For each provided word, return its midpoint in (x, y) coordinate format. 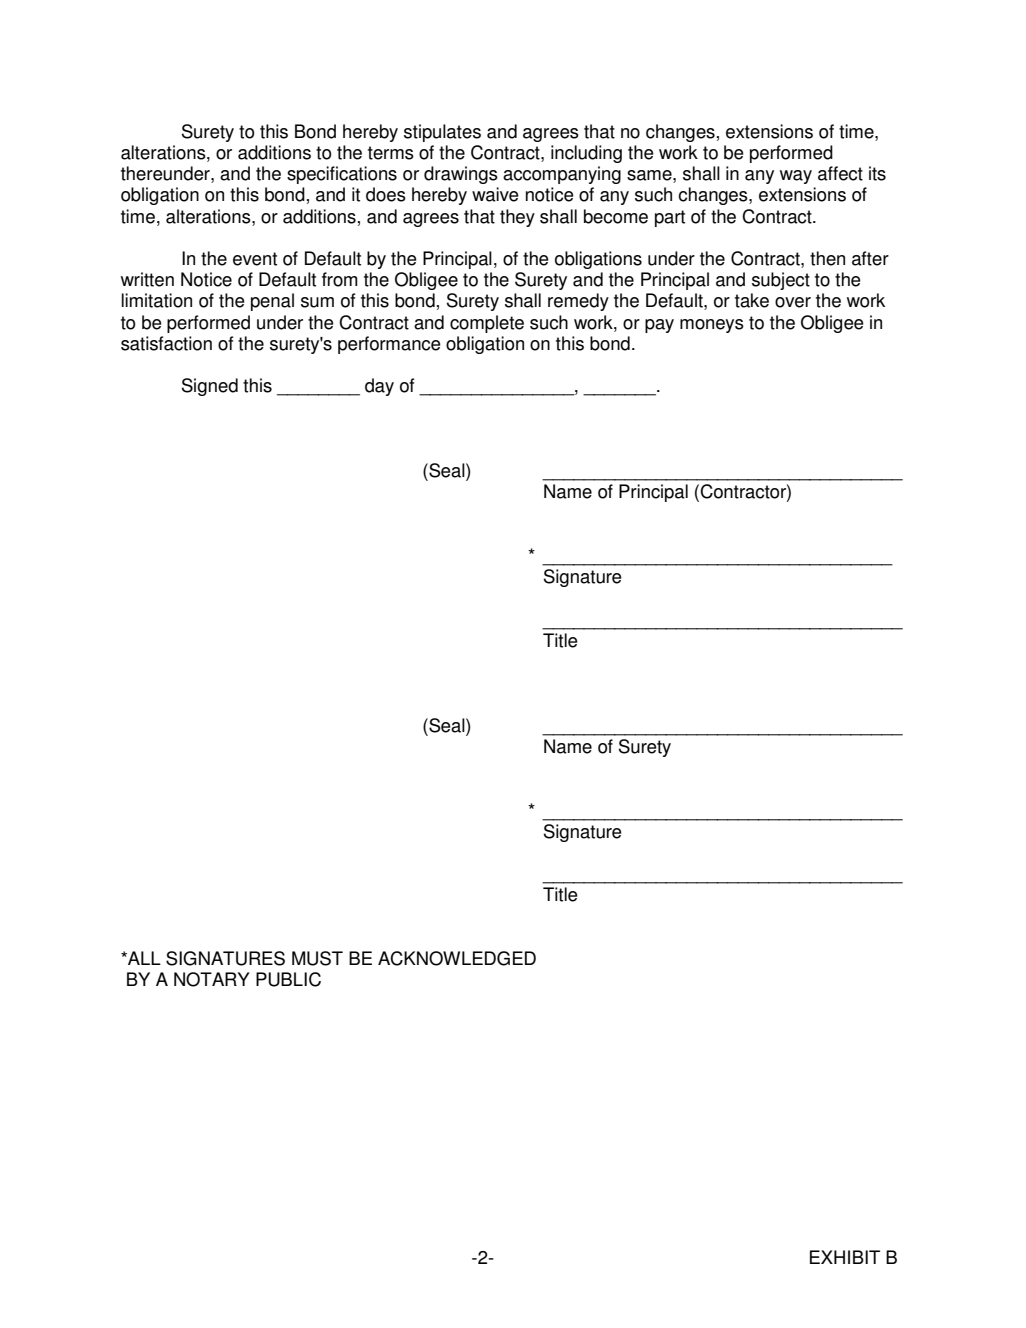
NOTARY (212, 979)
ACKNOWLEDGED (457, 958)
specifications (342, 175)
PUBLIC (288, 979)
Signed (210, 387)
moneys (712, 326)
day (379, 387)
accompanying (562, 175)
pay (659, 326)
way (796, 177)
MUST (317, 958)
